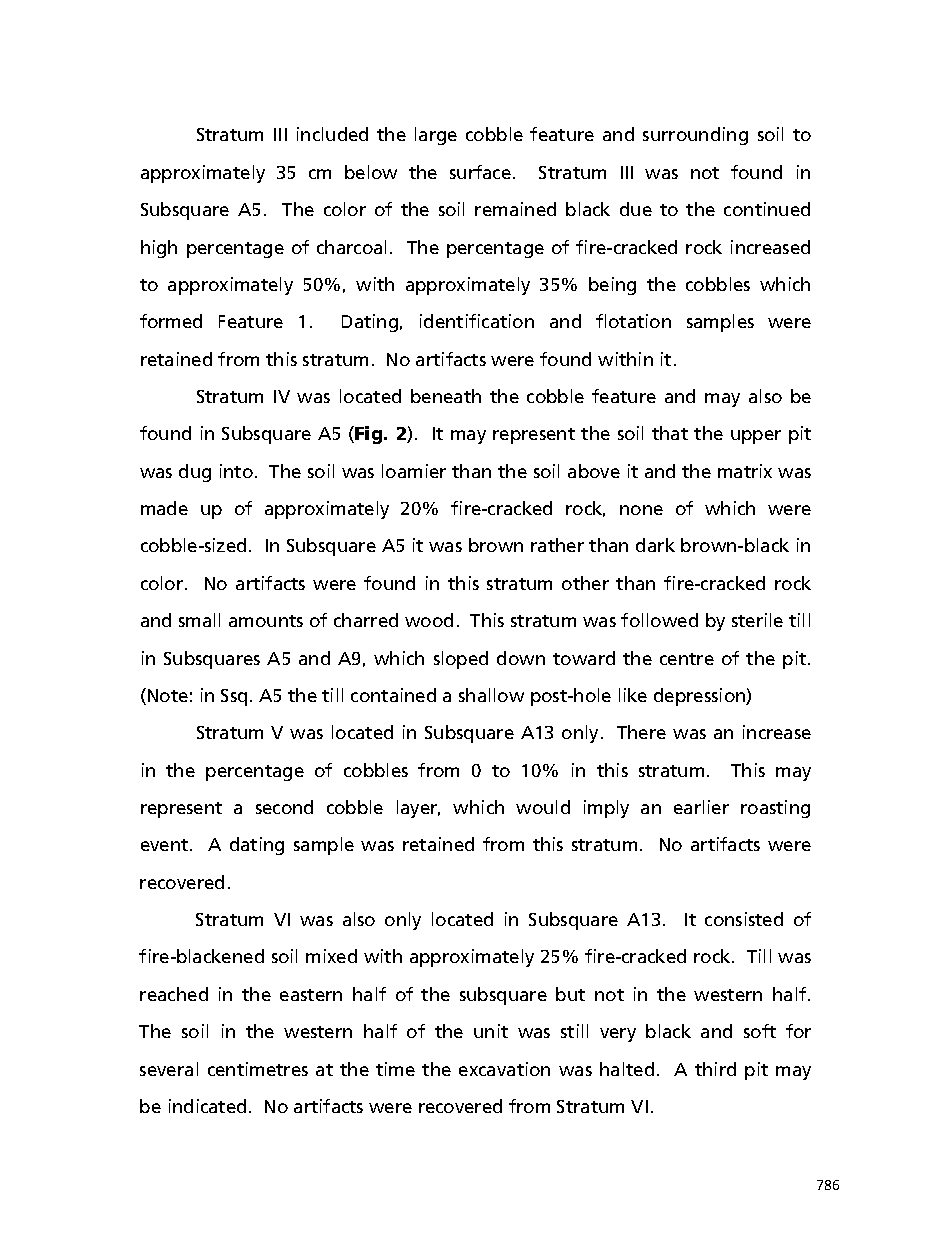 The image size is (952, 1233). Describe the element at coordinates (446, 396) in the image. I see `beneath` at that location.
